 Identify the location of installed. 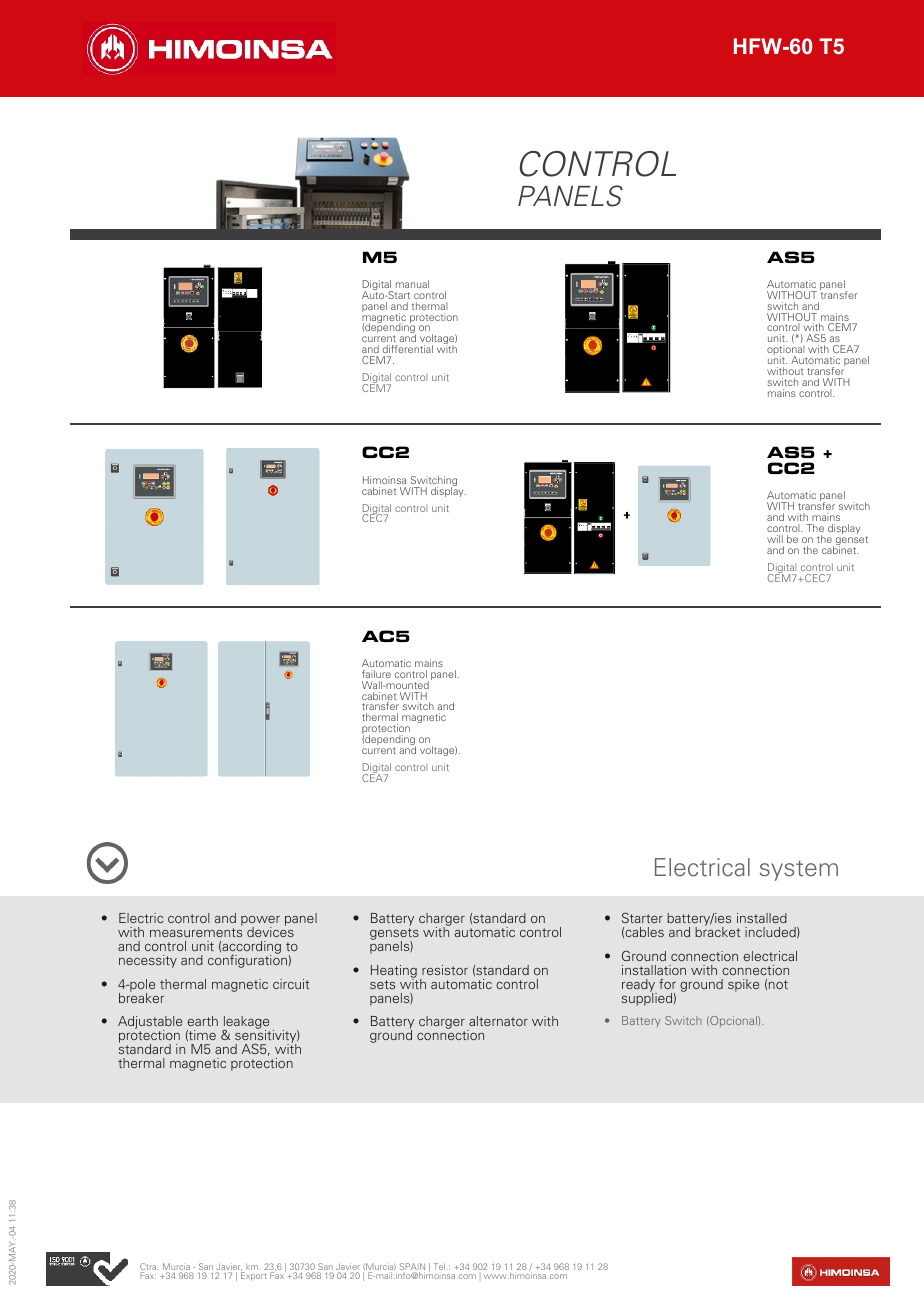
(762, 918).
